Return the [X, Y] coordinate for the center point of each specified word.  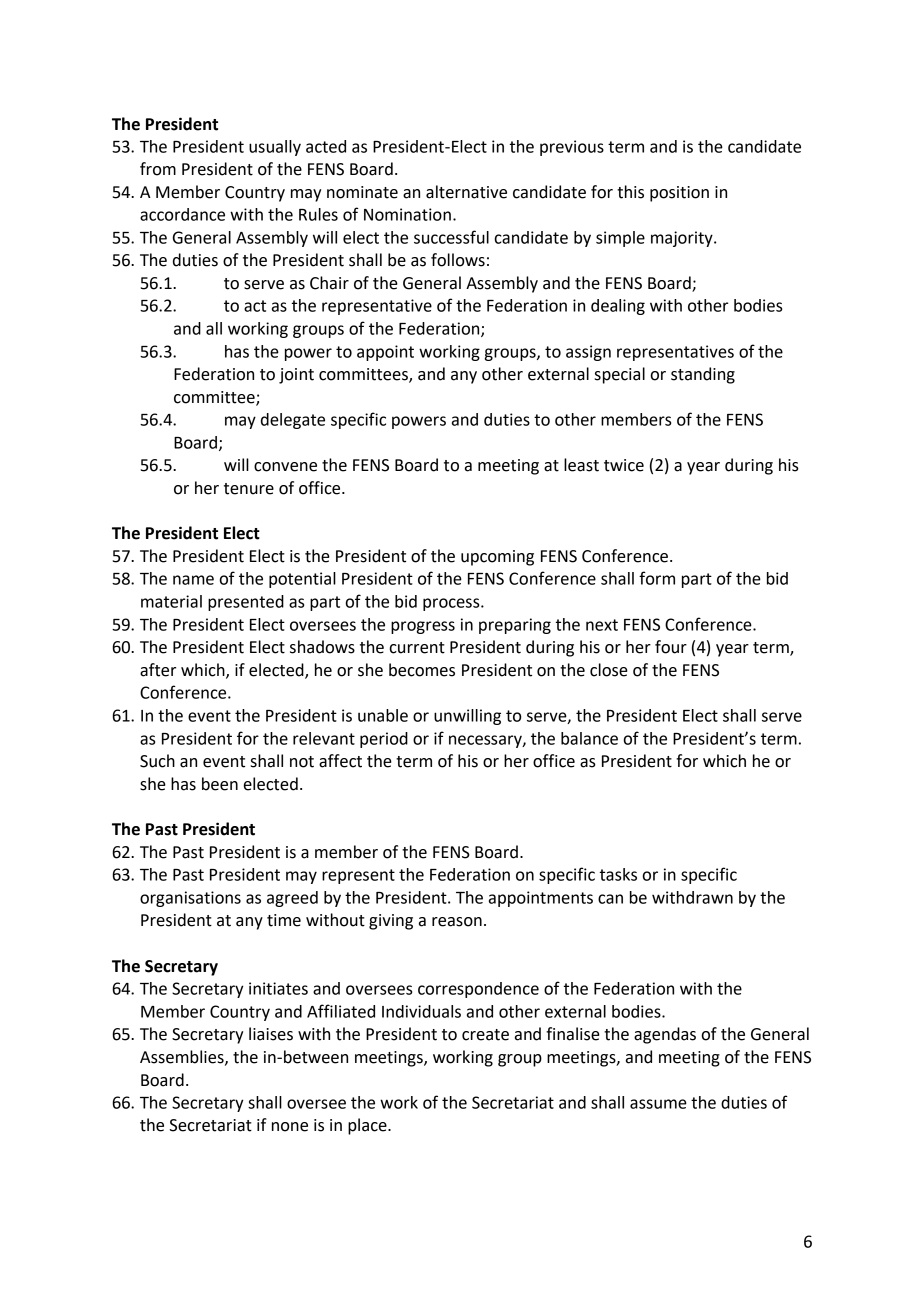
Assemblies [183, 1057]
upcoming [497, 558]
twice [624, 465]
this [630, 192]
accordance [182, 214]
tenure [249, 489]
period [384, 740]
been [220, 784]
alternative [466, 192]
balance [589, 738]
